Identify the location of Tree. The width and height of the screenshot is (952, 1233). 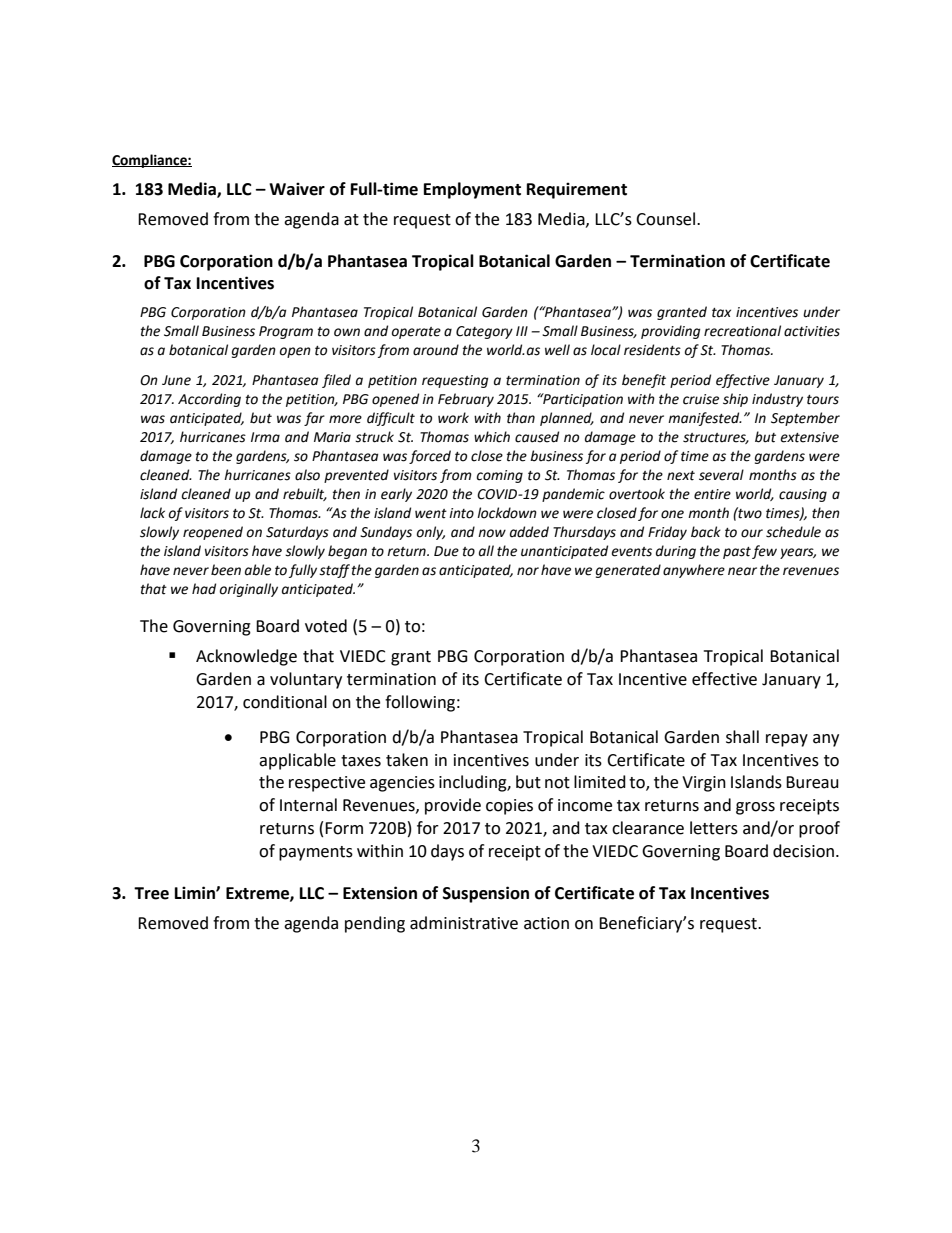
(151, 893).
